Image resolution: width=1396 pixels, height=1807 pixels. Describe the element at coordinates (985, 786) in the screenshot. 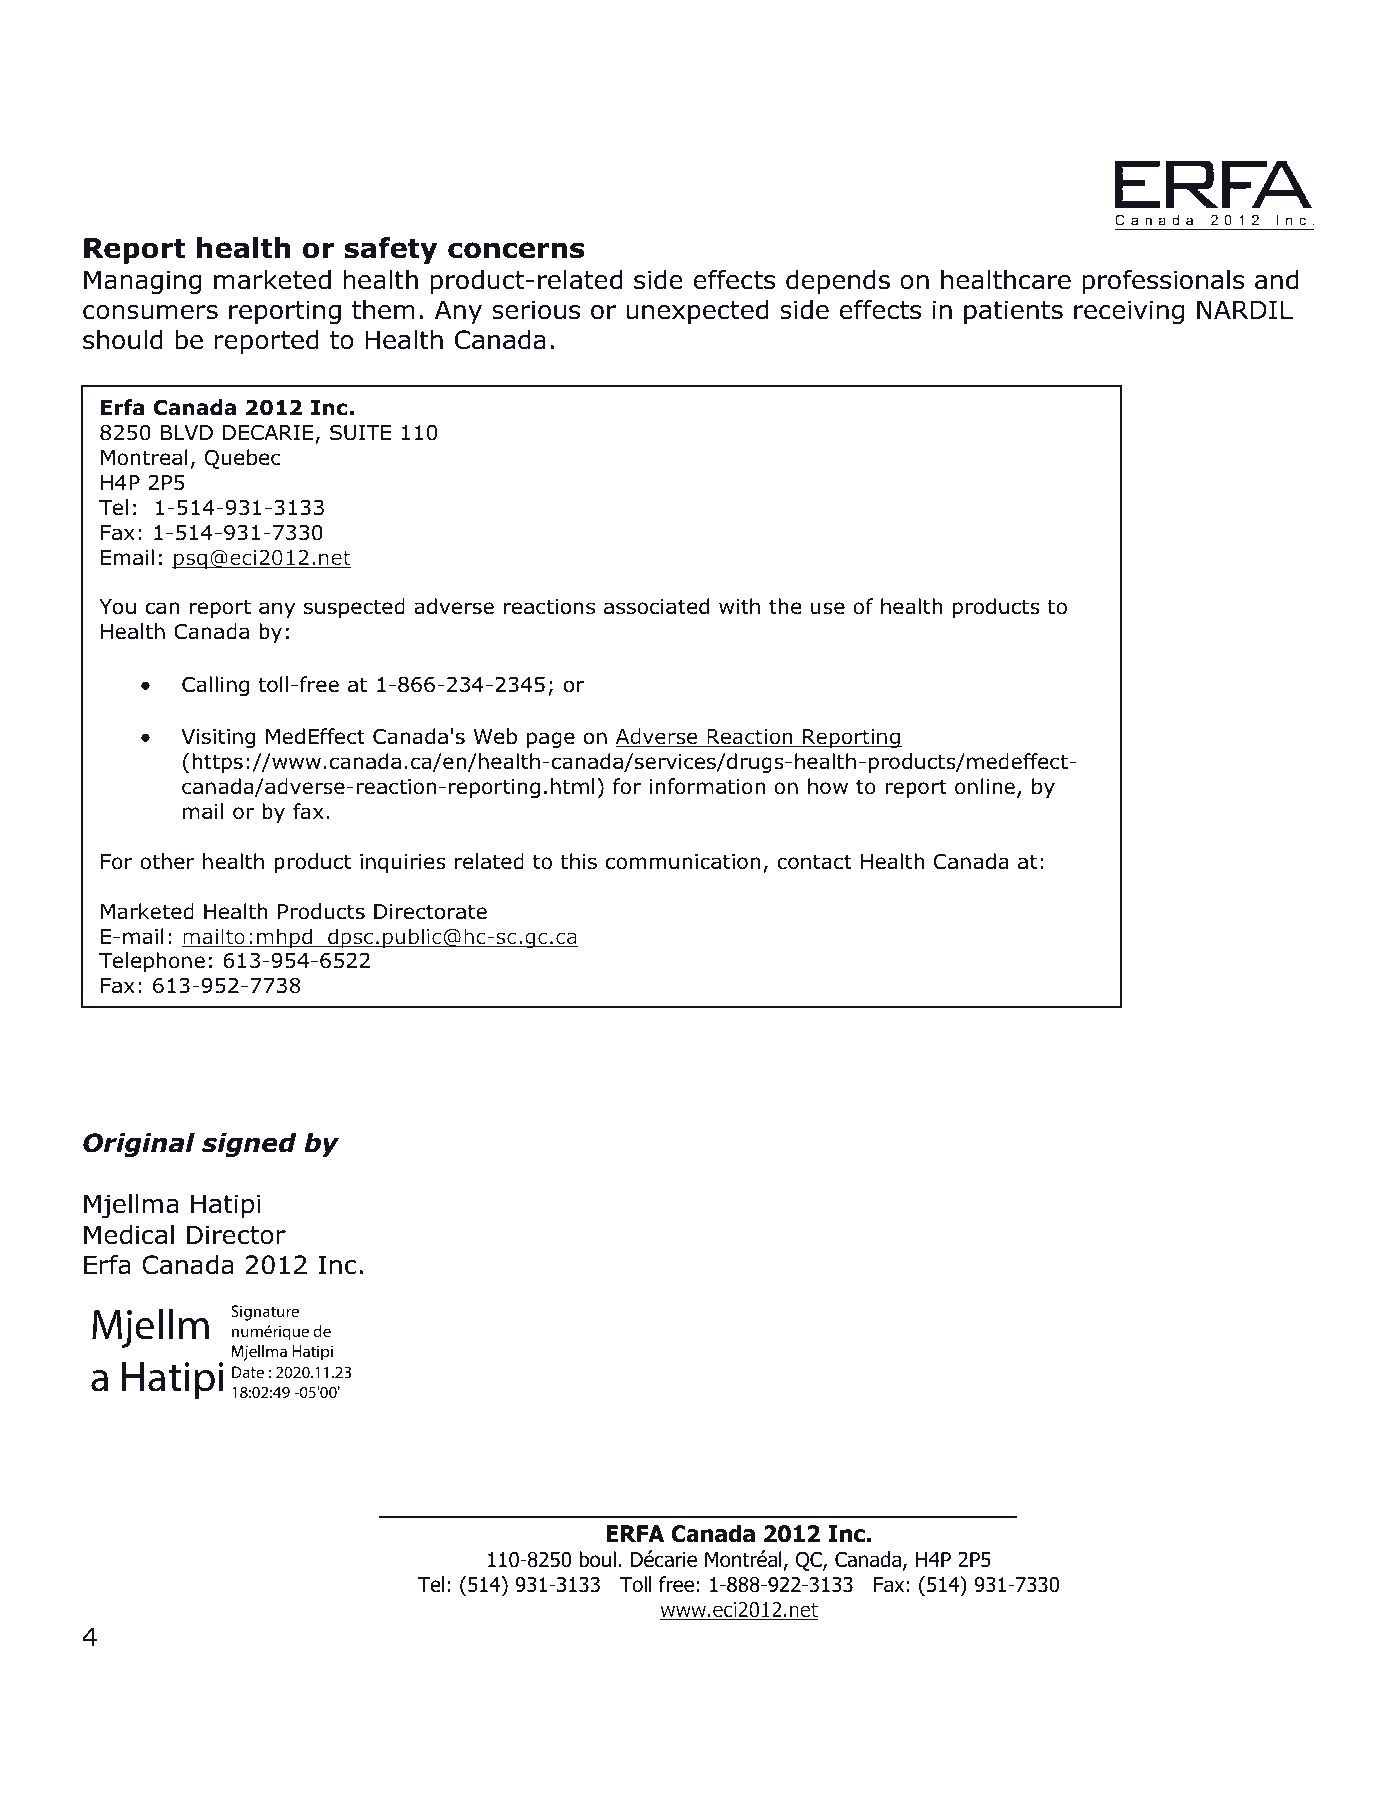

I see `online` at that location.
